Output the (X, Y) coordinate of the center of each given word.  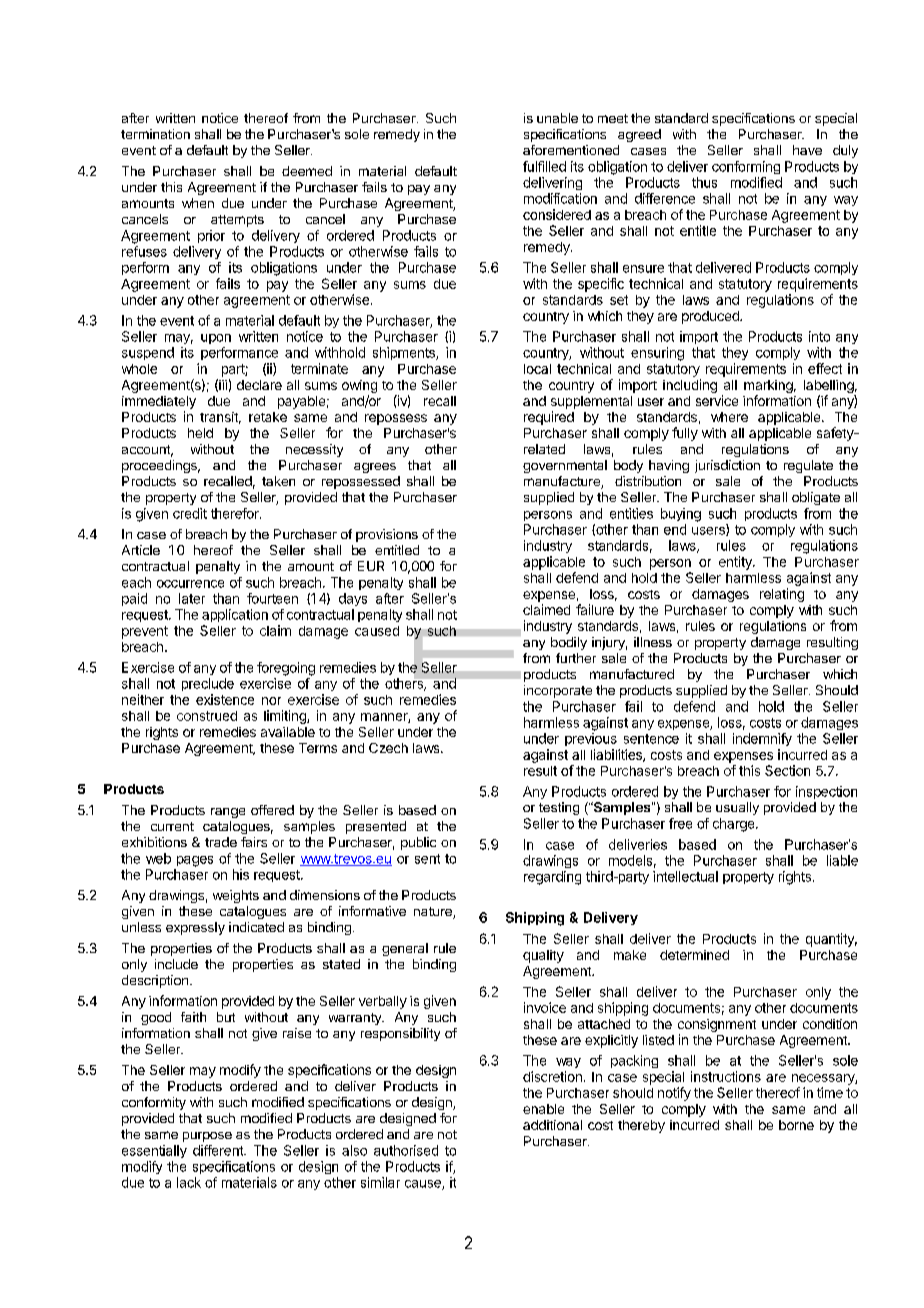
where (729, 417)
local (537, 369)
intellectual (685, 876)
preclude (208, 684)
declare (259, 385)
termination (155, 134)
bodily (569, 643)
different (219, 1150)
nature (434, 913)
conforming (746, 167)
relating (782, 595)
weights (236, 896)
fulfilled (544, 166)
